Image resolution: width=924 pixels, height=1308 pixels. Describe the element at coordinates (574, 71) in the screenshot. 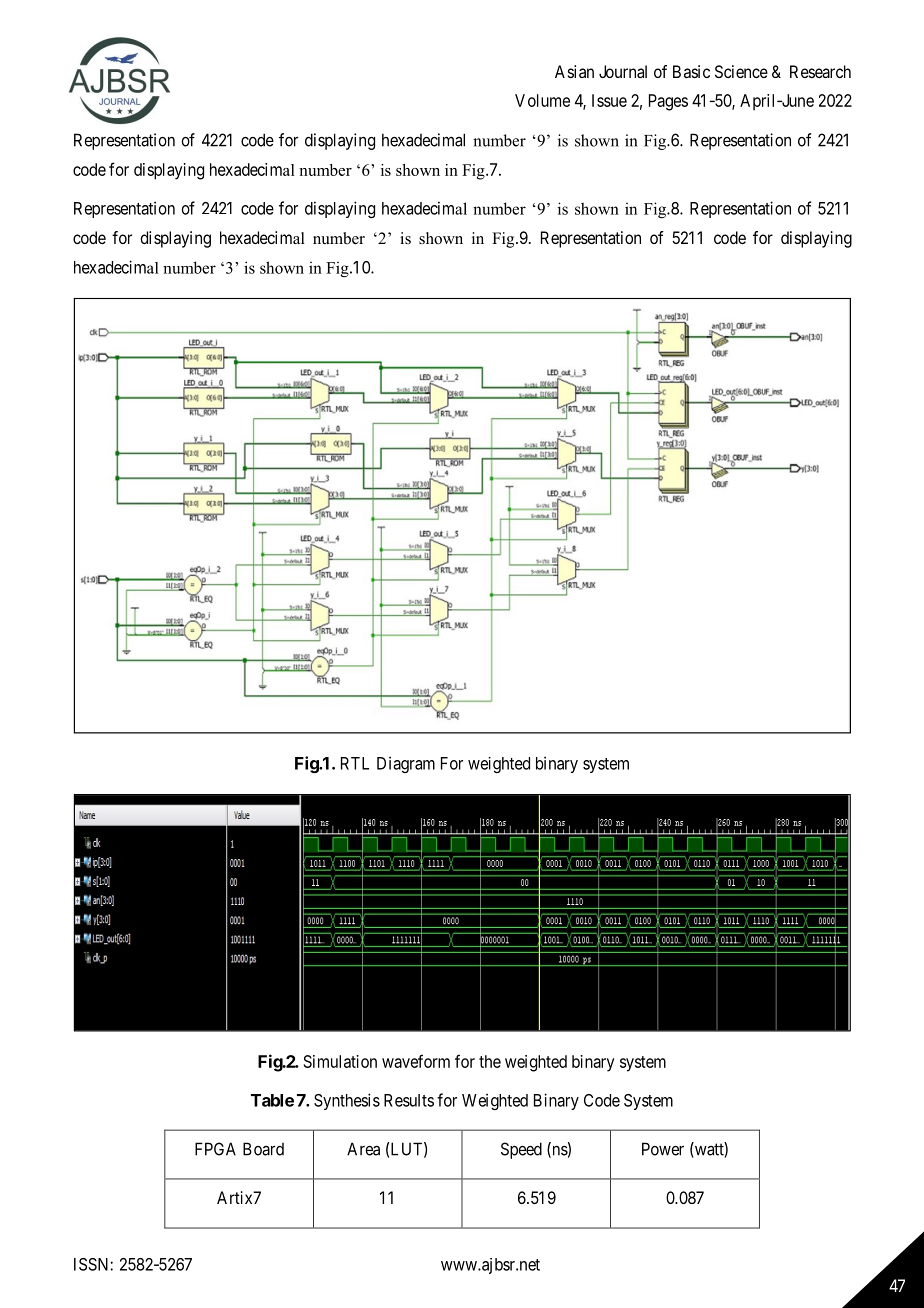

I see `Asian` at that location.
